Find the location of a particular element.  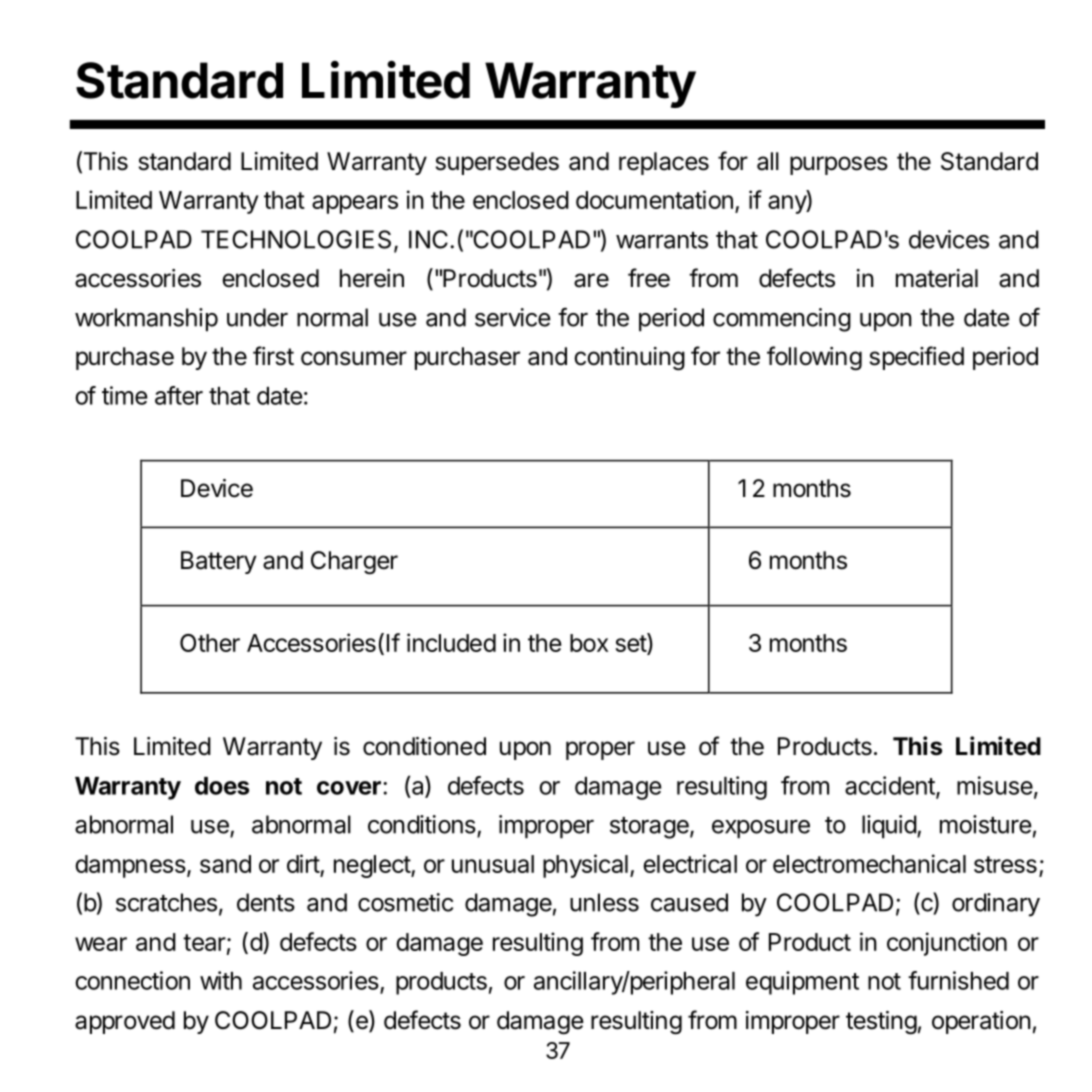

first is located at coordinates (273, 356).
